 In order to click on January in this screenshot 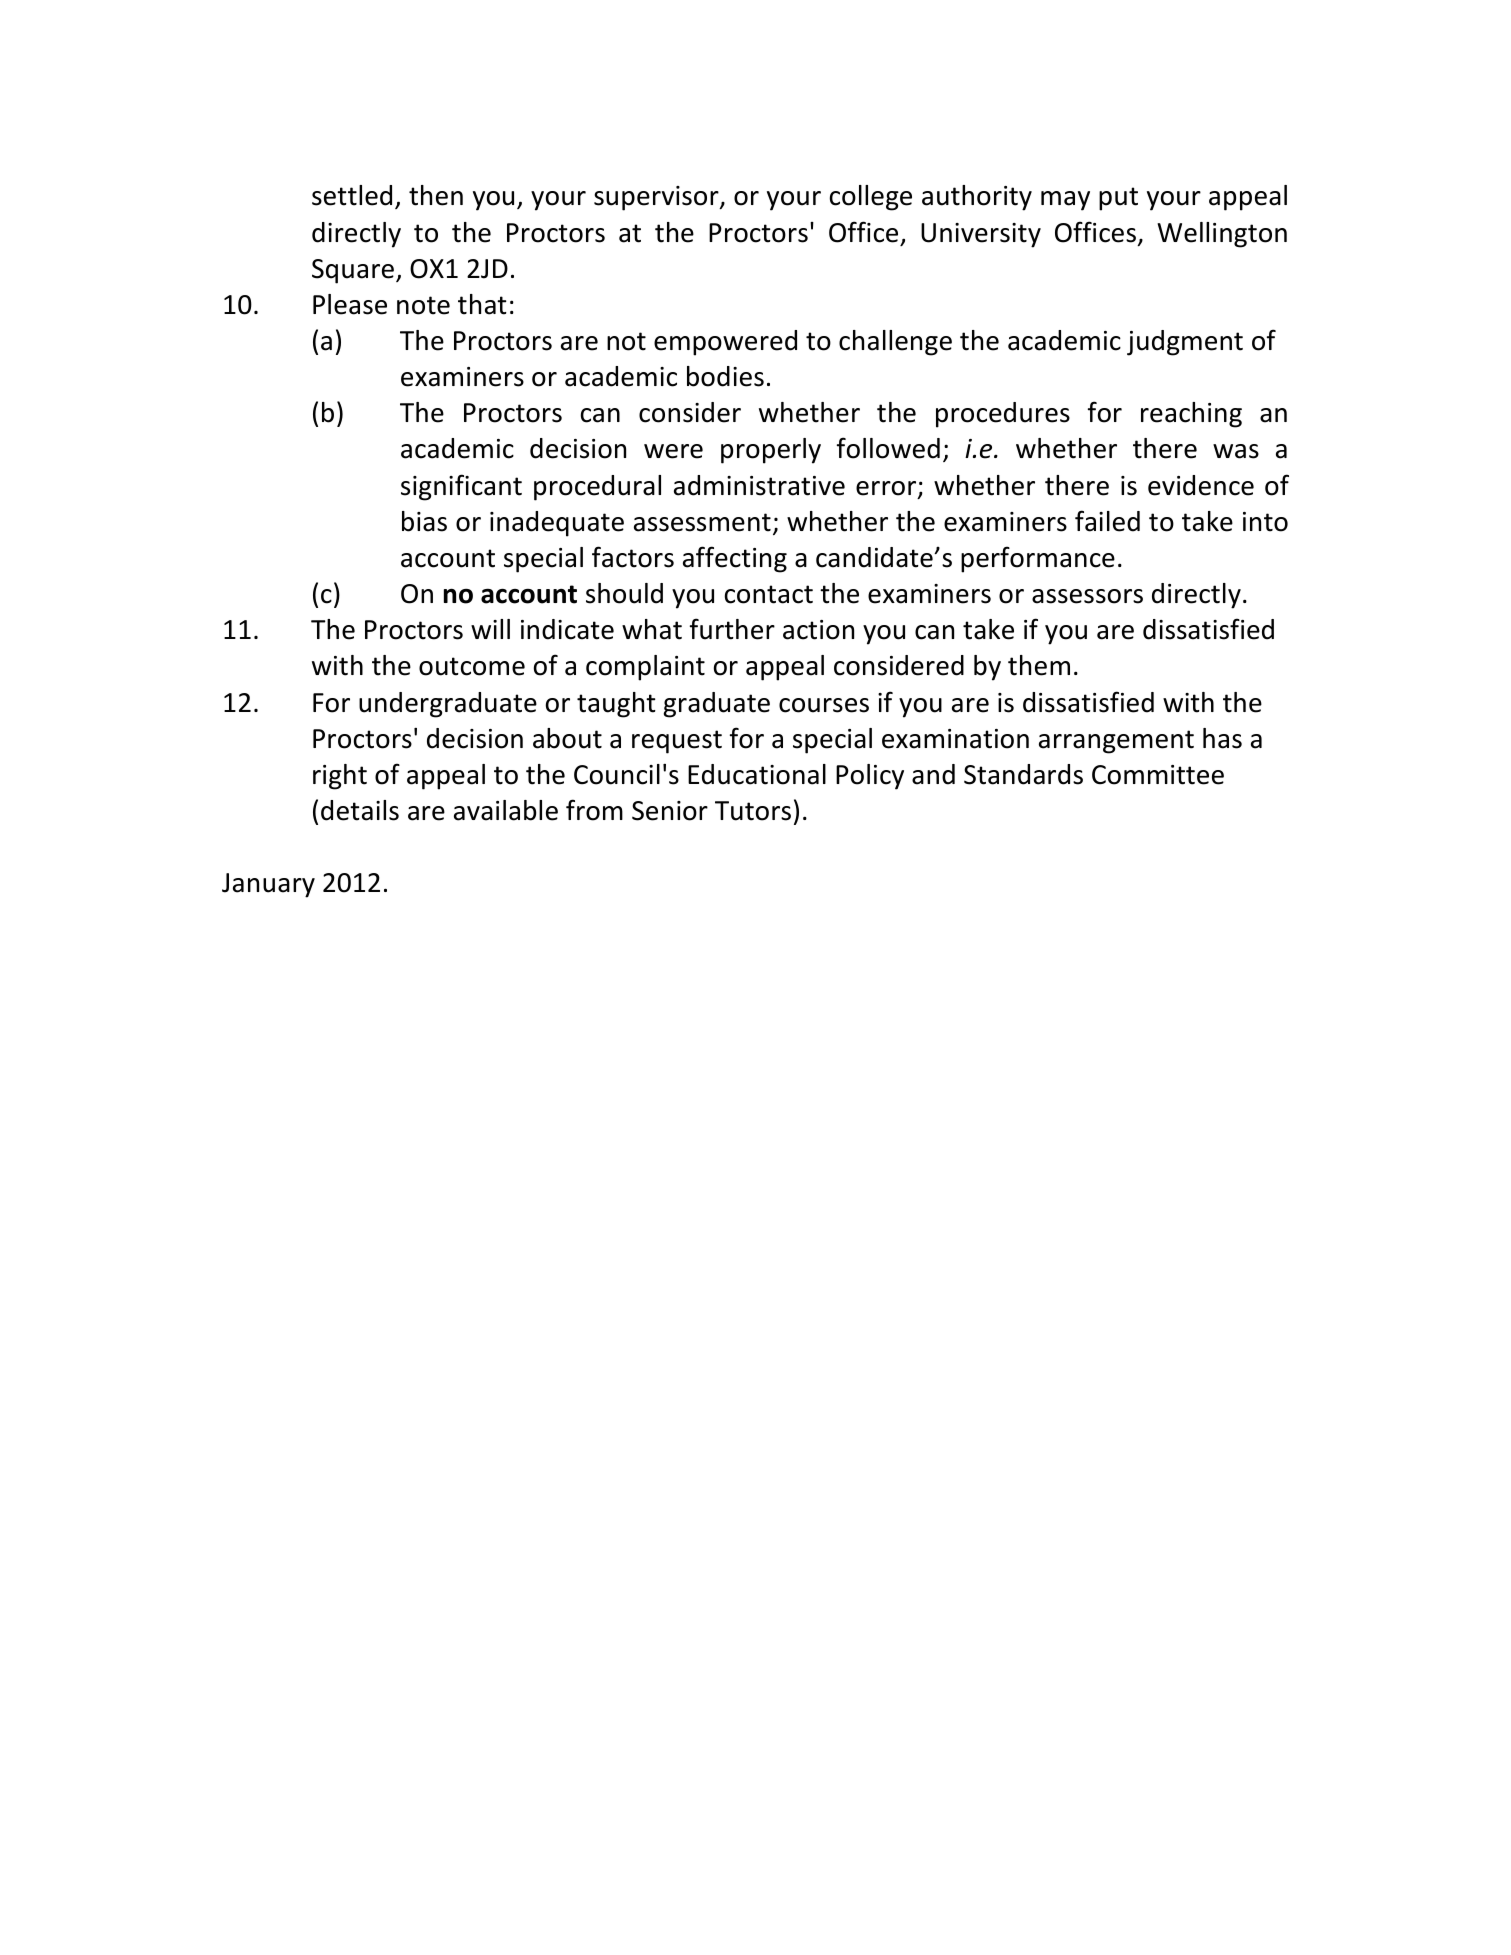, I will do `click(268, 885)`.
